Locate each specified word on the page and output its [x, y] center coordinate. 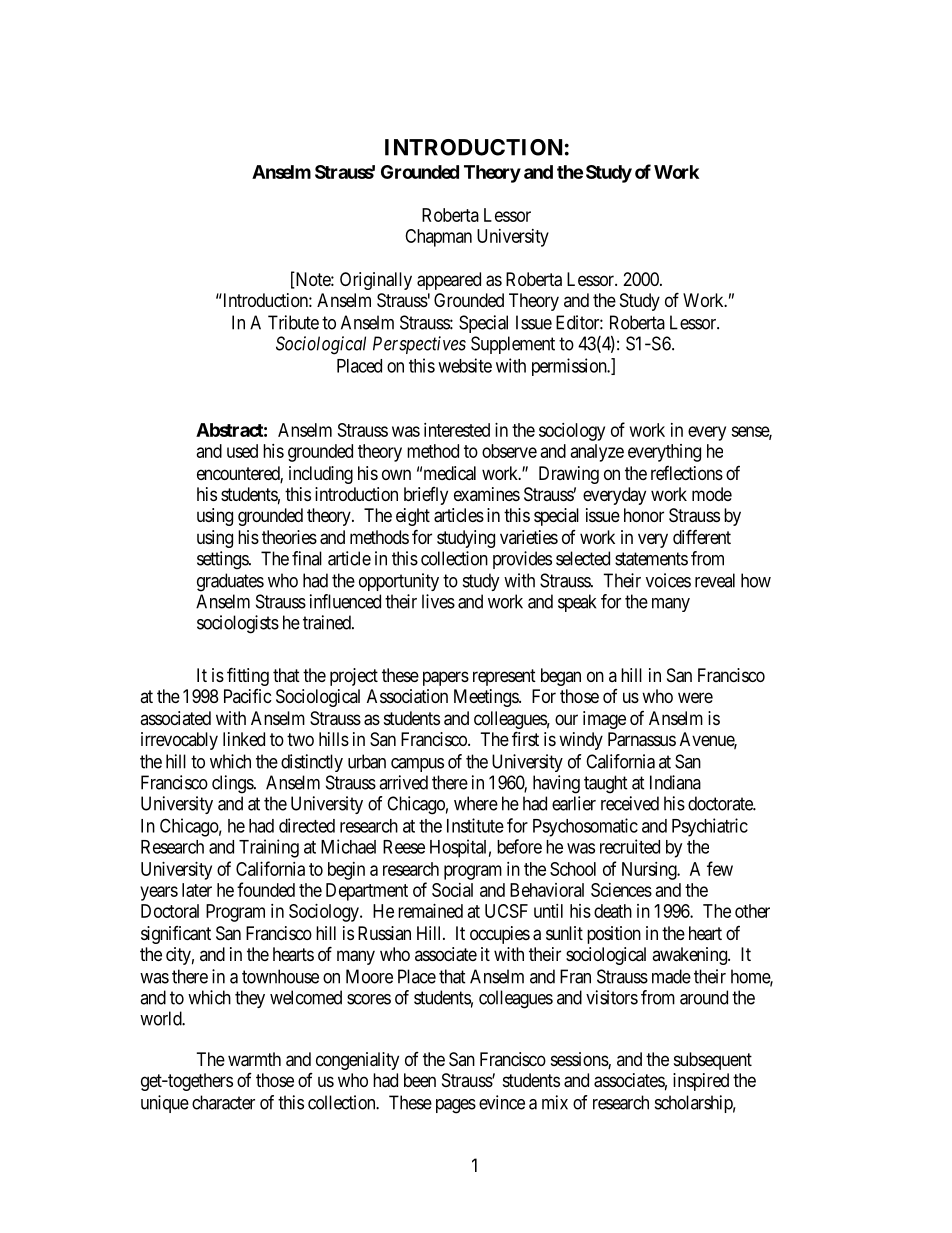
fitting [248, 676]
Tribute [293, 322]
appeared [449, 281]
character [223, 1102]
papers [446, 678]
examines [487, 494]
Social [452, 890]
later [197, 890]
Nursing [650, 871]
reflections [687, 473]
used [242, 451]
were [695, 697]
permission [570, 367]
